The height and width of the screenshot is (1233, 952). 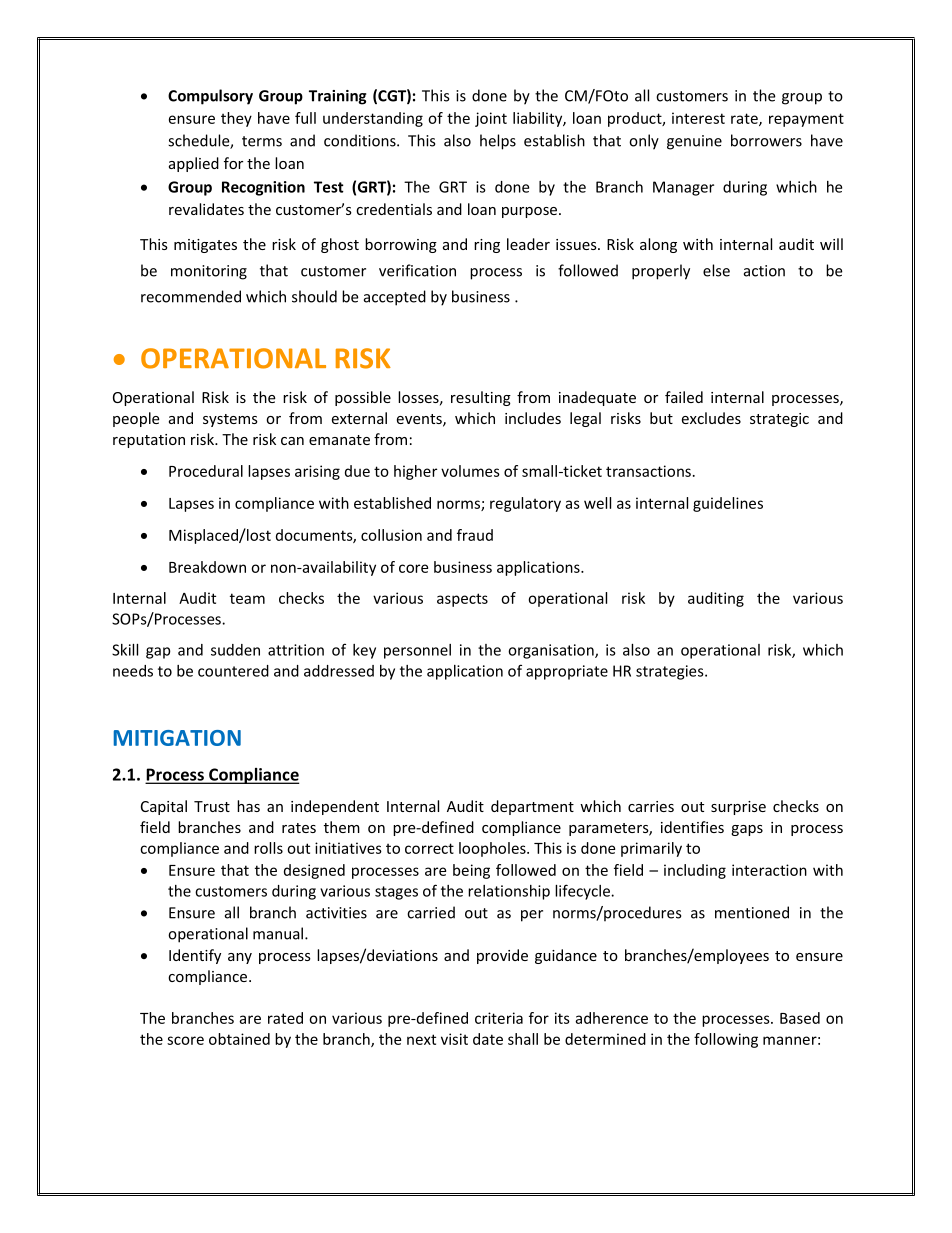 I want to click on joint, so click(x=491, y=119).
